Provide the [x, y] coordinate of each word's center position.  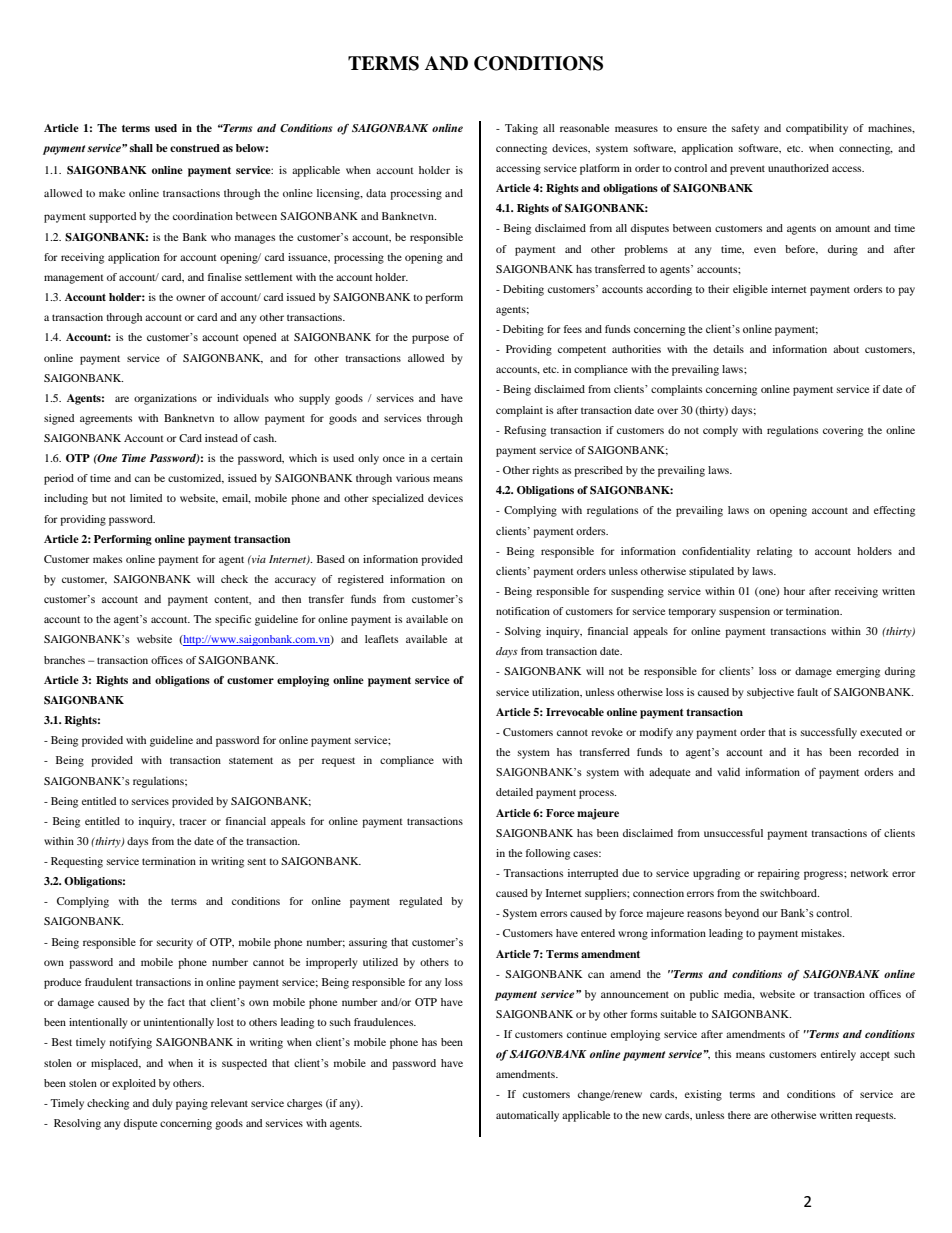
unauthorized [798, 168]
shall [141, 148]
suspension [744, 612]
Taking [521, 129]
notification [523, 611]
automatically [527, 1116]
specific [233, 620]
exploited [134, 1084]
